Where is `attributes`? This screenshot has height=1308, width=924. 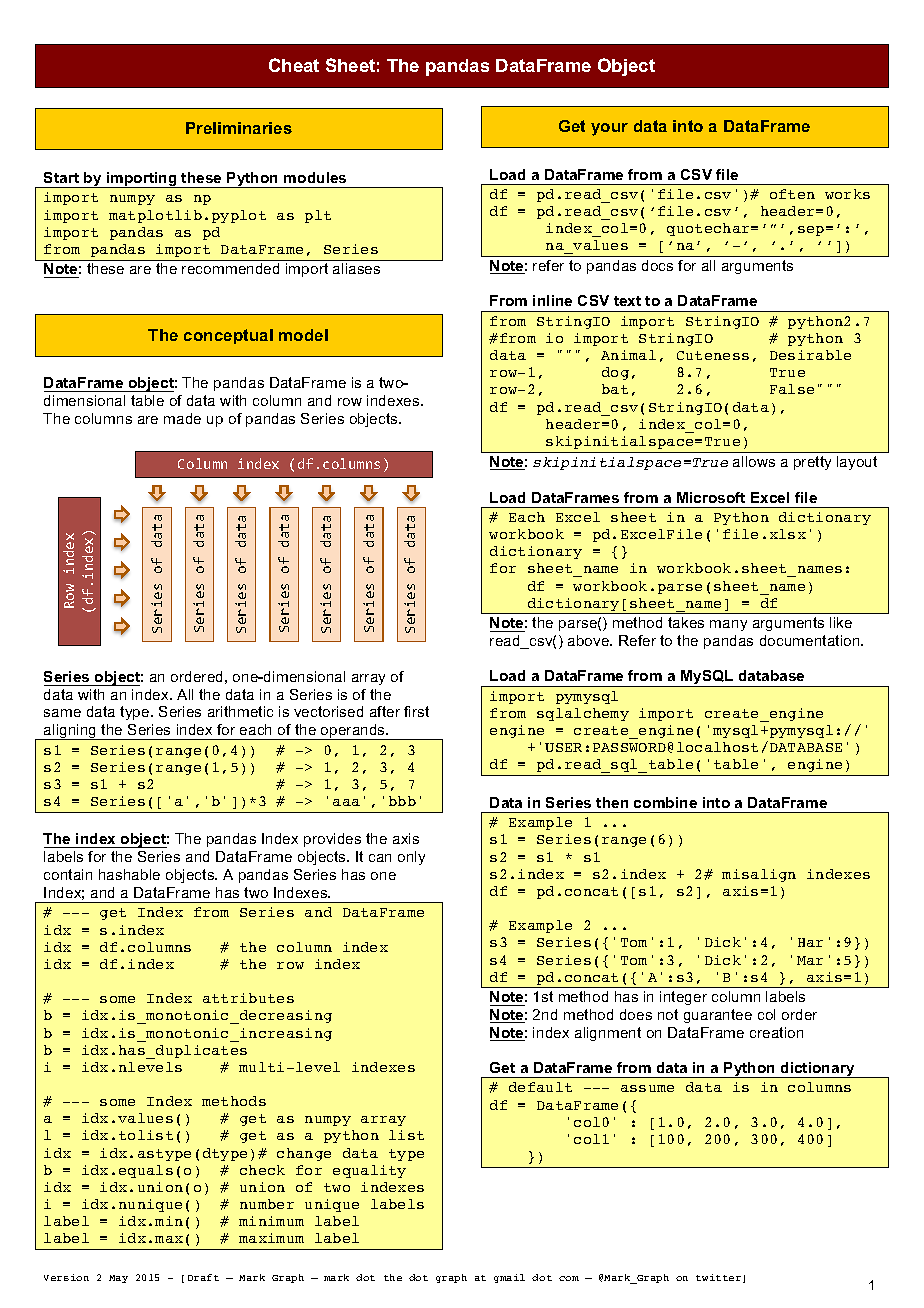 attributes is located at coordinates (248, 998).
